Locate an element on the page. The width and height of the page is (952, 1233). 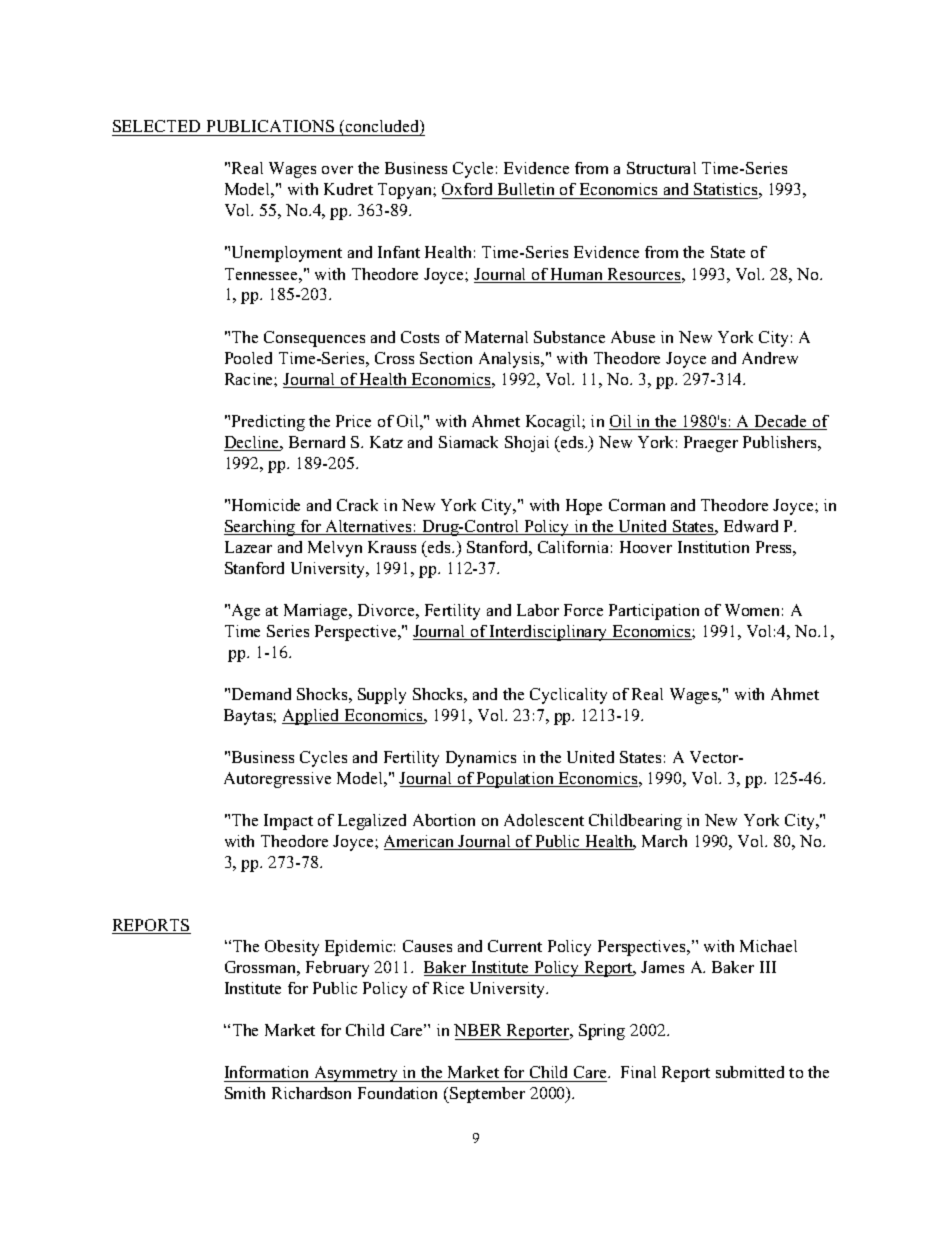
Impact is located at coordinates (288, 822).
